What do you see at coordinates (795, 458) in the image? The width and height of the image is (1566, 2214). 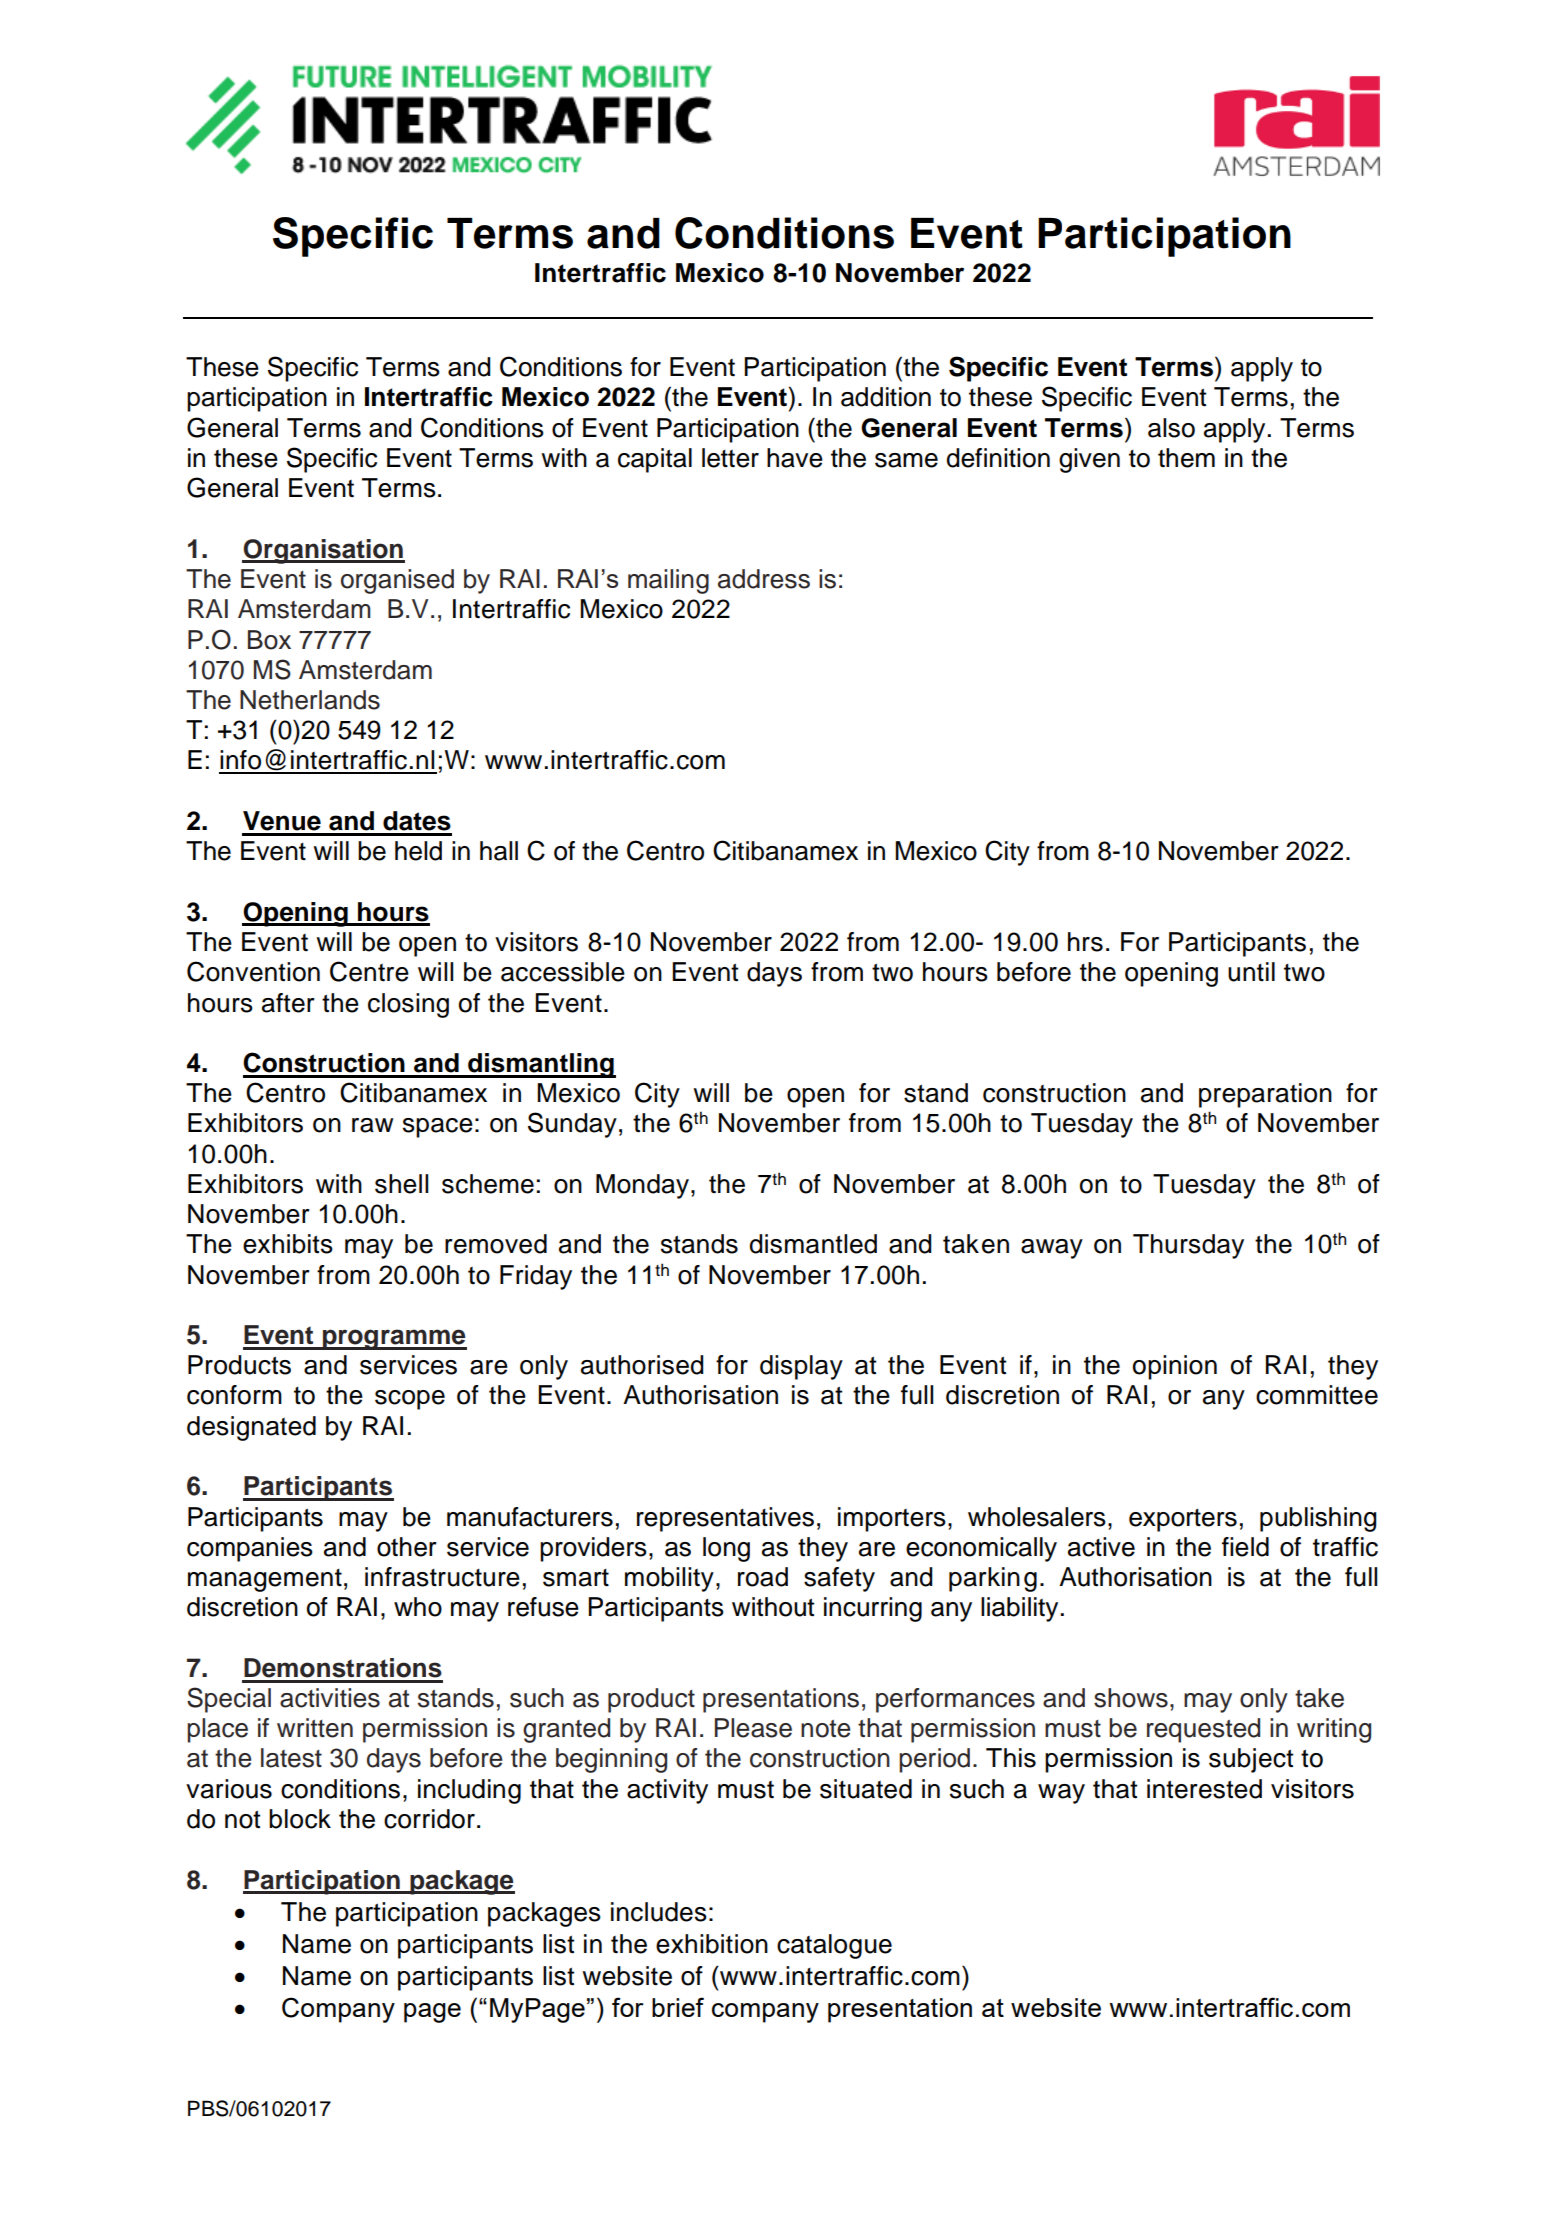 I see `have` at bounding box center [795, 458].
